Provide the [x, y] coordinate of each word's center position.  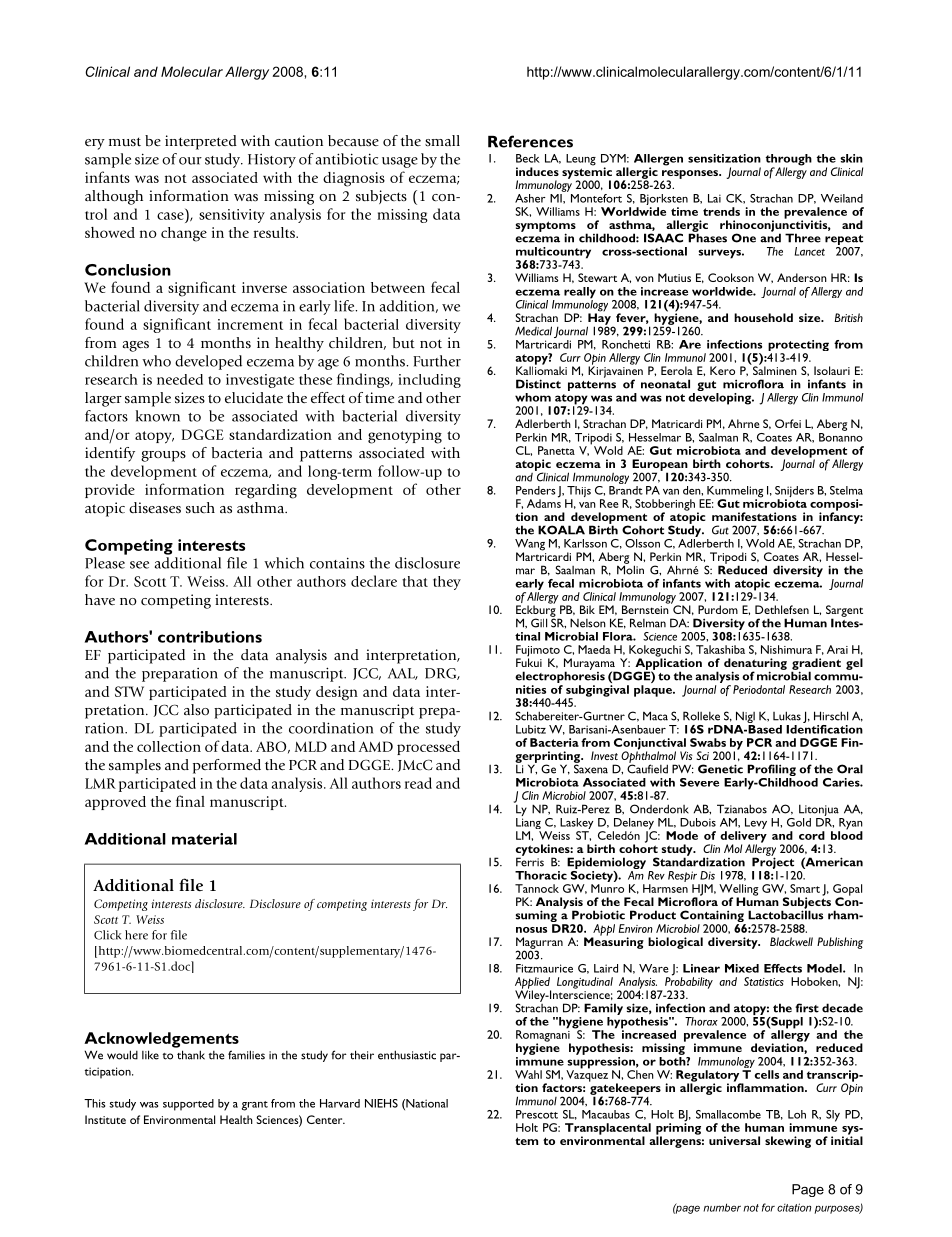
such [200, 507]
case [170, 216]
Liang [528, 823]
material [204, 839]
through [789, 161]
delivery [743, 838]
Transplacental [608, 1130]
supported [188, 1105]
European [660, 466]
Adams [544, 502]
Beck [528, 158]
